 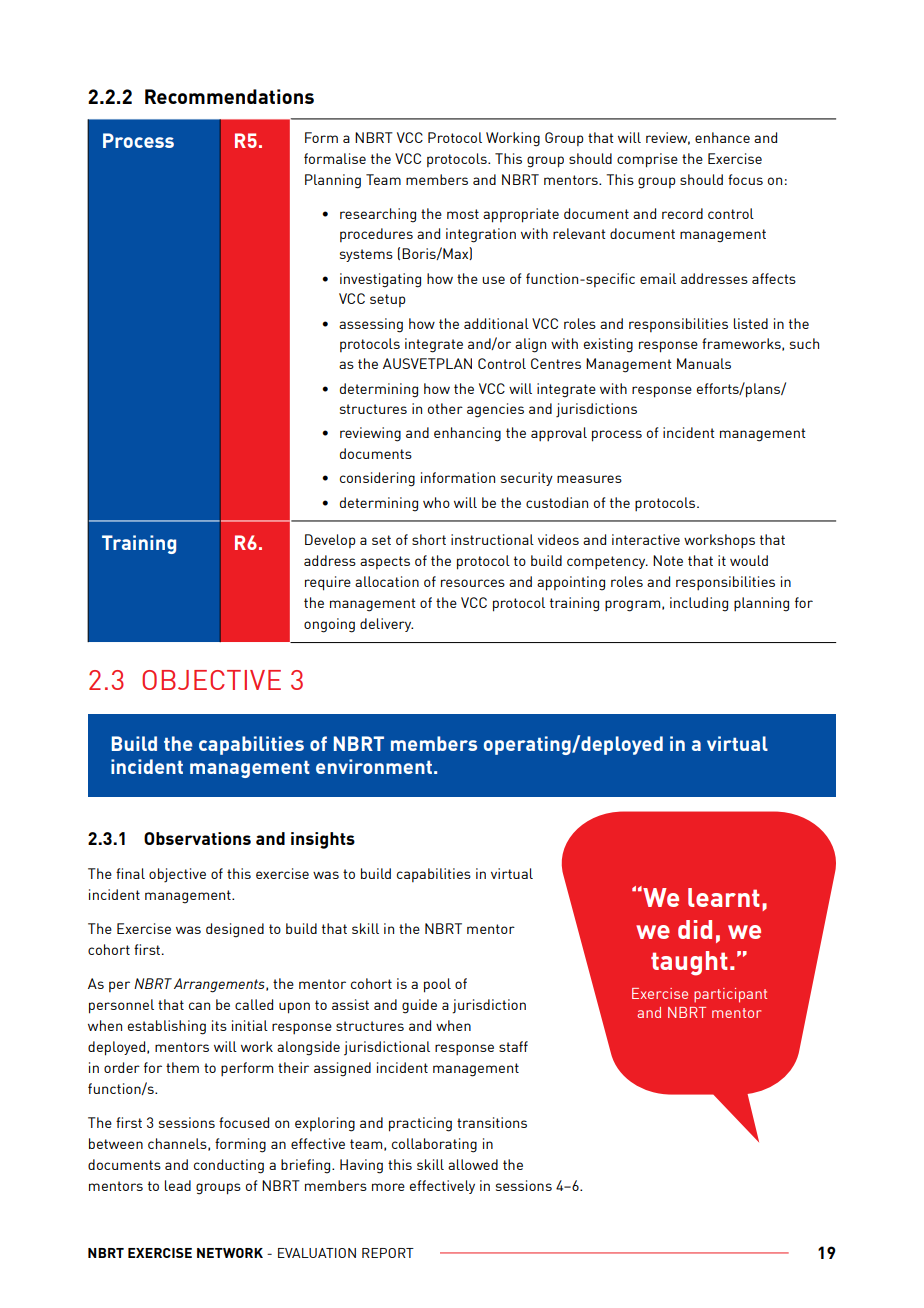 I want to click on enhance, so click(x=722, y=137).
